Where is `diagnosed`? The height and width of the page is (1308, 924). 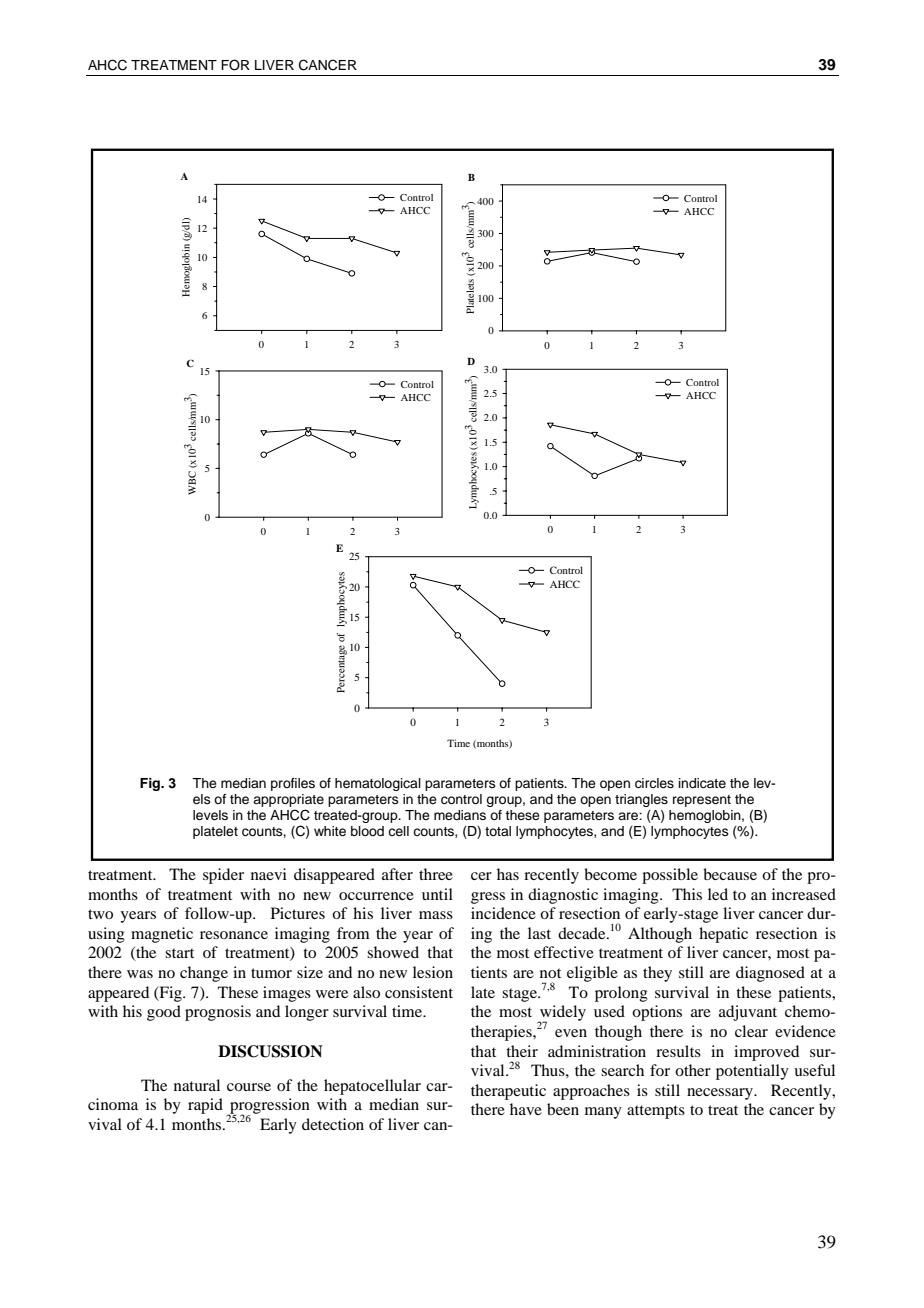 diagnosed is located at coordinates (770, 974).
